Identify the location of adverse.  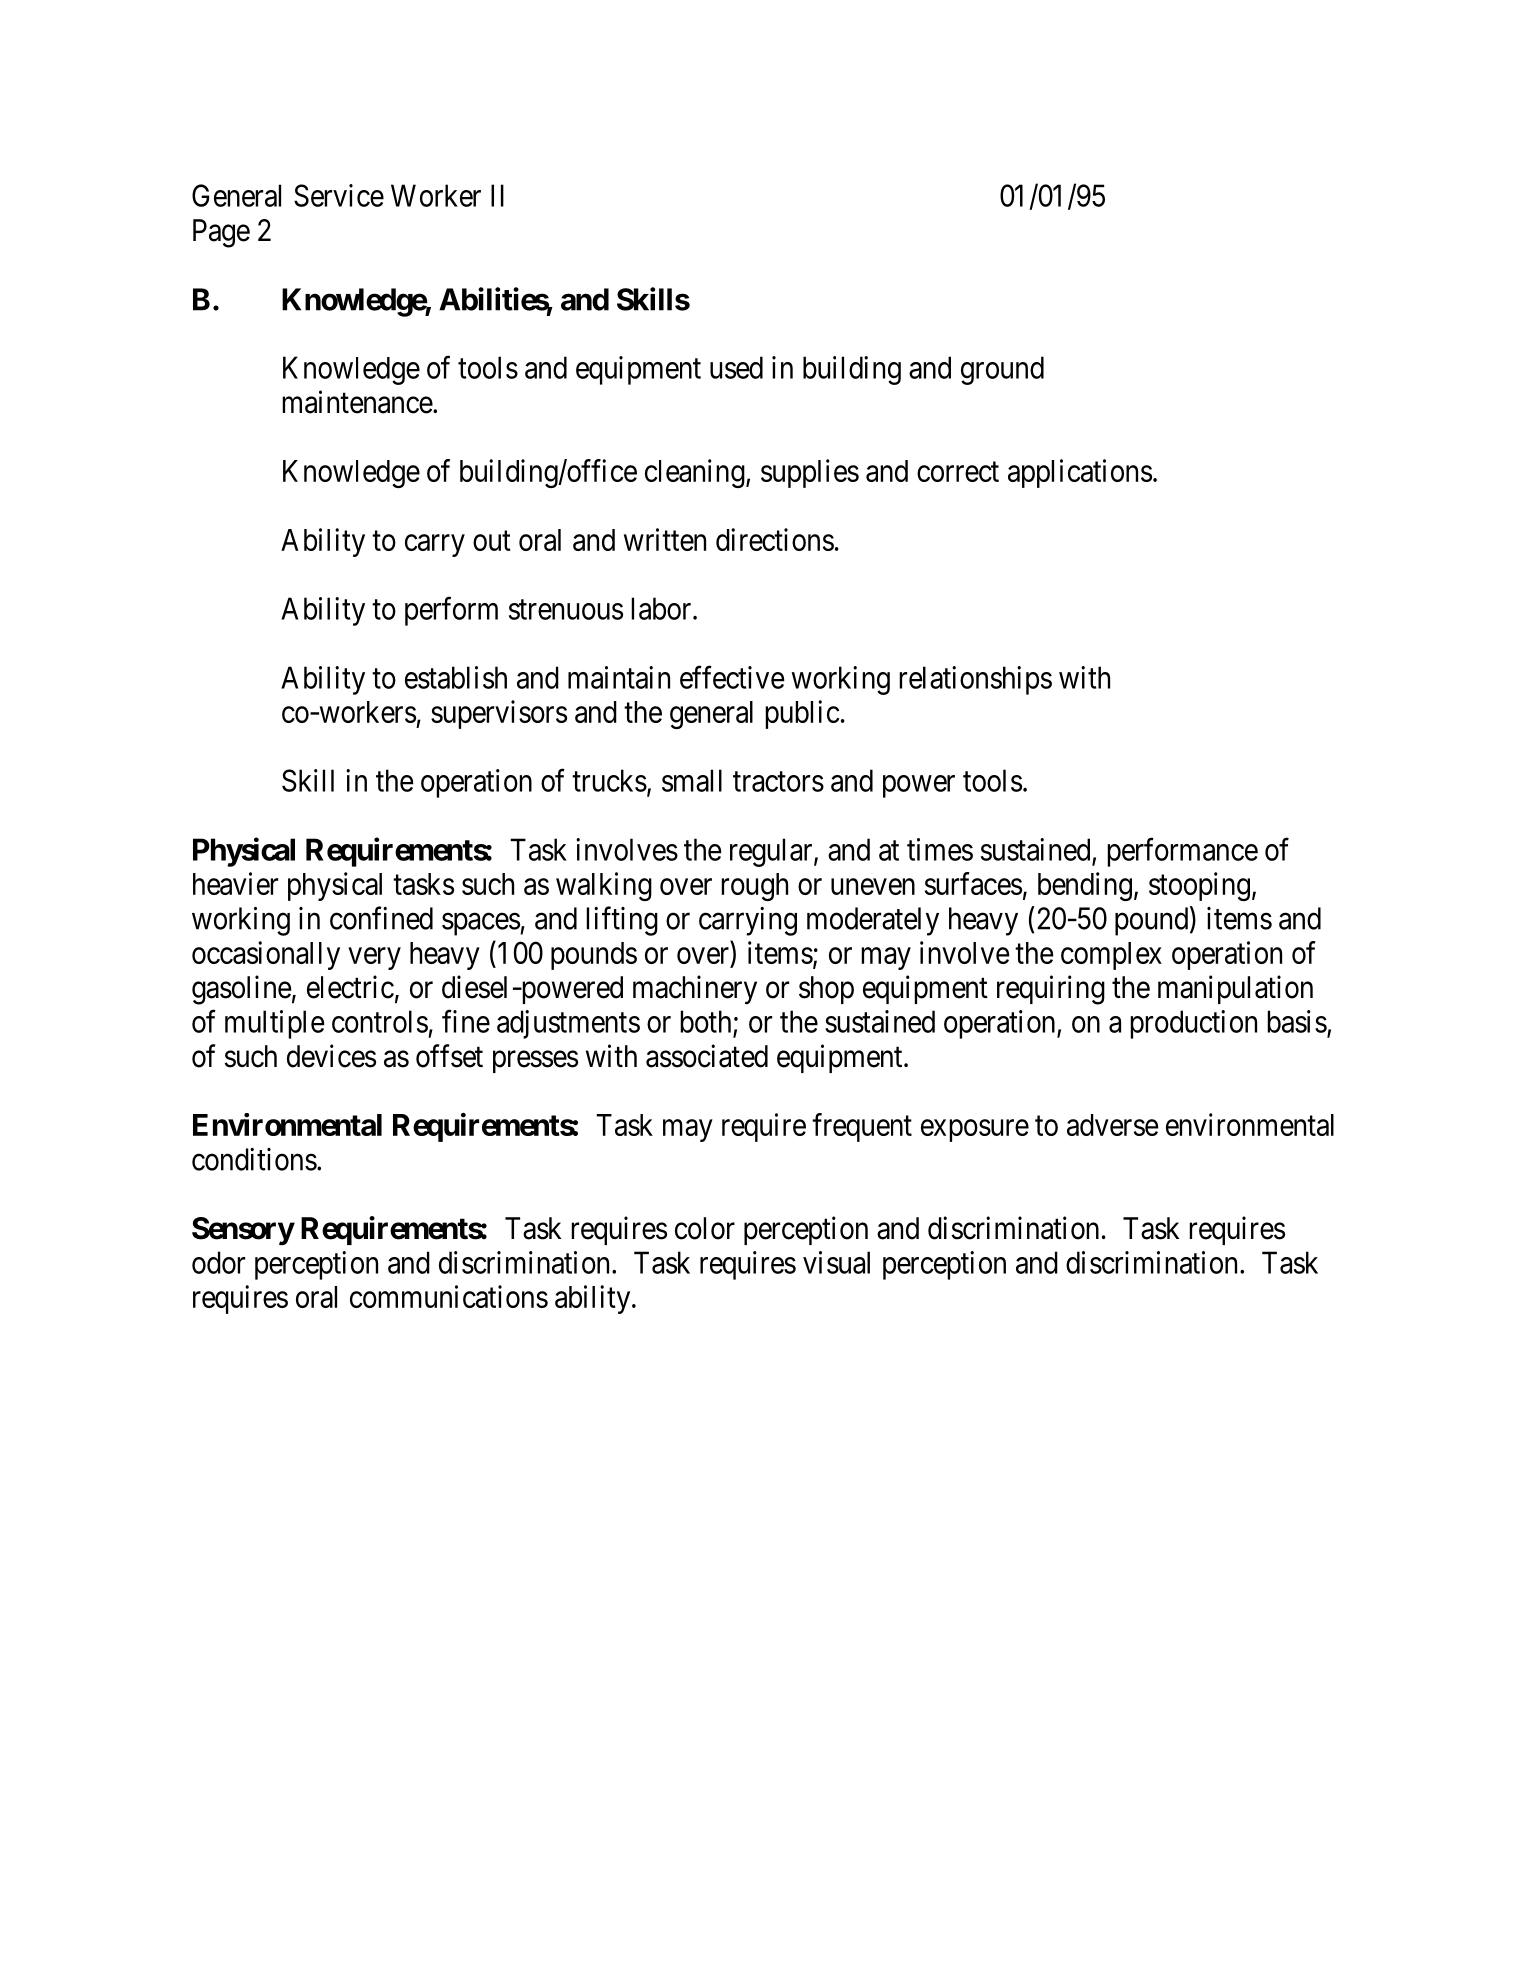
(1113, 1125).
